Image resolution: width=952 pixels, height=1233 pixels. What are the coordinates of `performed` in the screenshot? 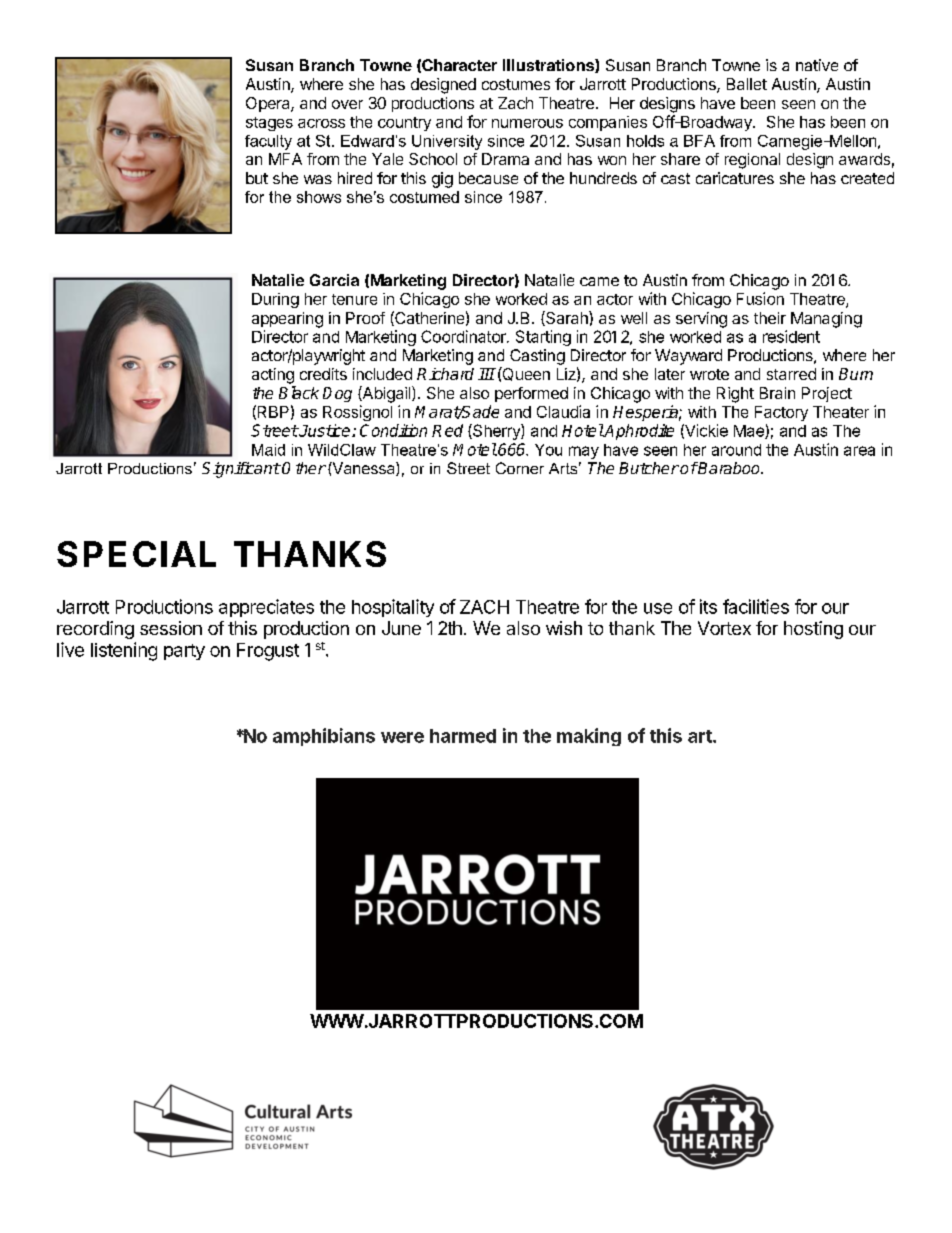 It's located at (531, 394).
